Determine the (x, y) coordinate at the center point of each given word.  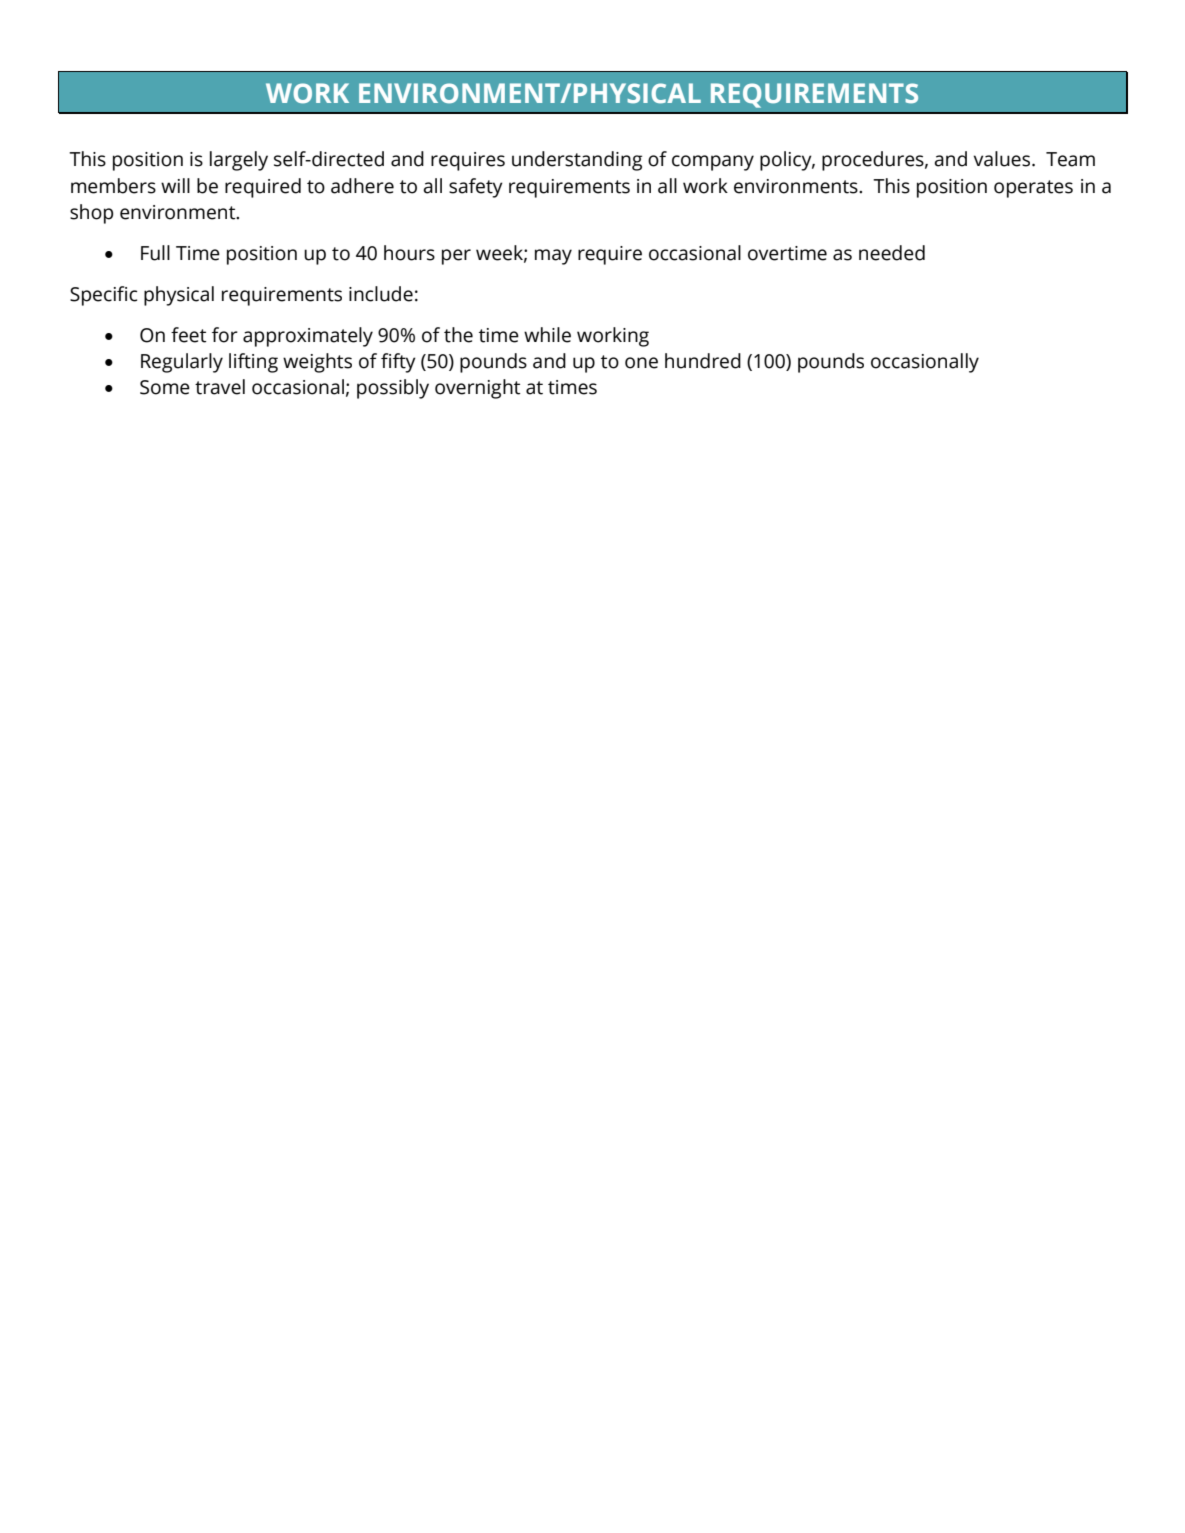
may (553, 257)
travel (220, 387)
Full (155, 253)
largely (239, 161)
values (1003, 159)
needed (892, 253)
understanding (577, 161)
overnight (478, 389)
